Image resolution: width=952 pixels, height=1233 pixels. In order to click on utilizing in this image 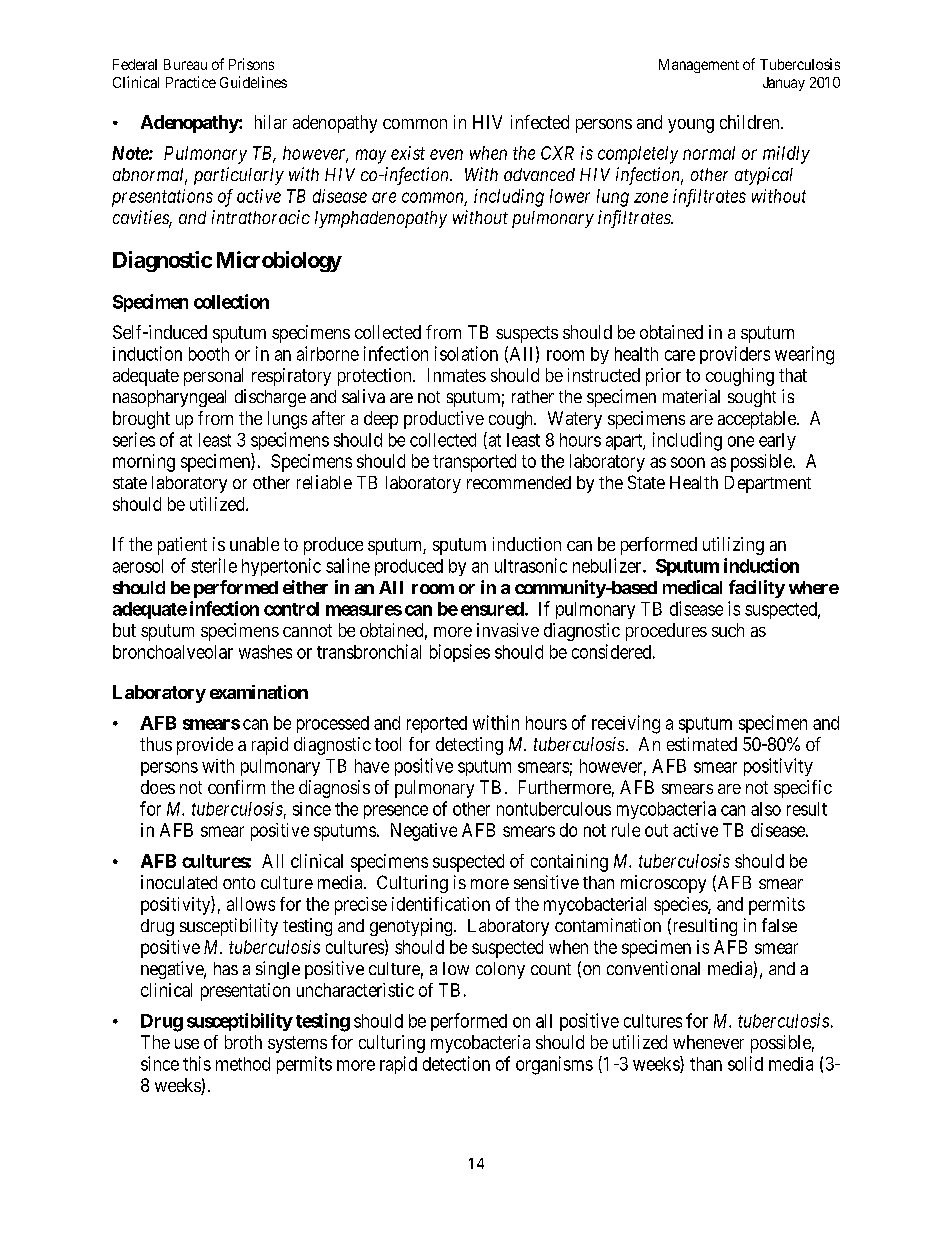, I will do `click(733, 546)`.
